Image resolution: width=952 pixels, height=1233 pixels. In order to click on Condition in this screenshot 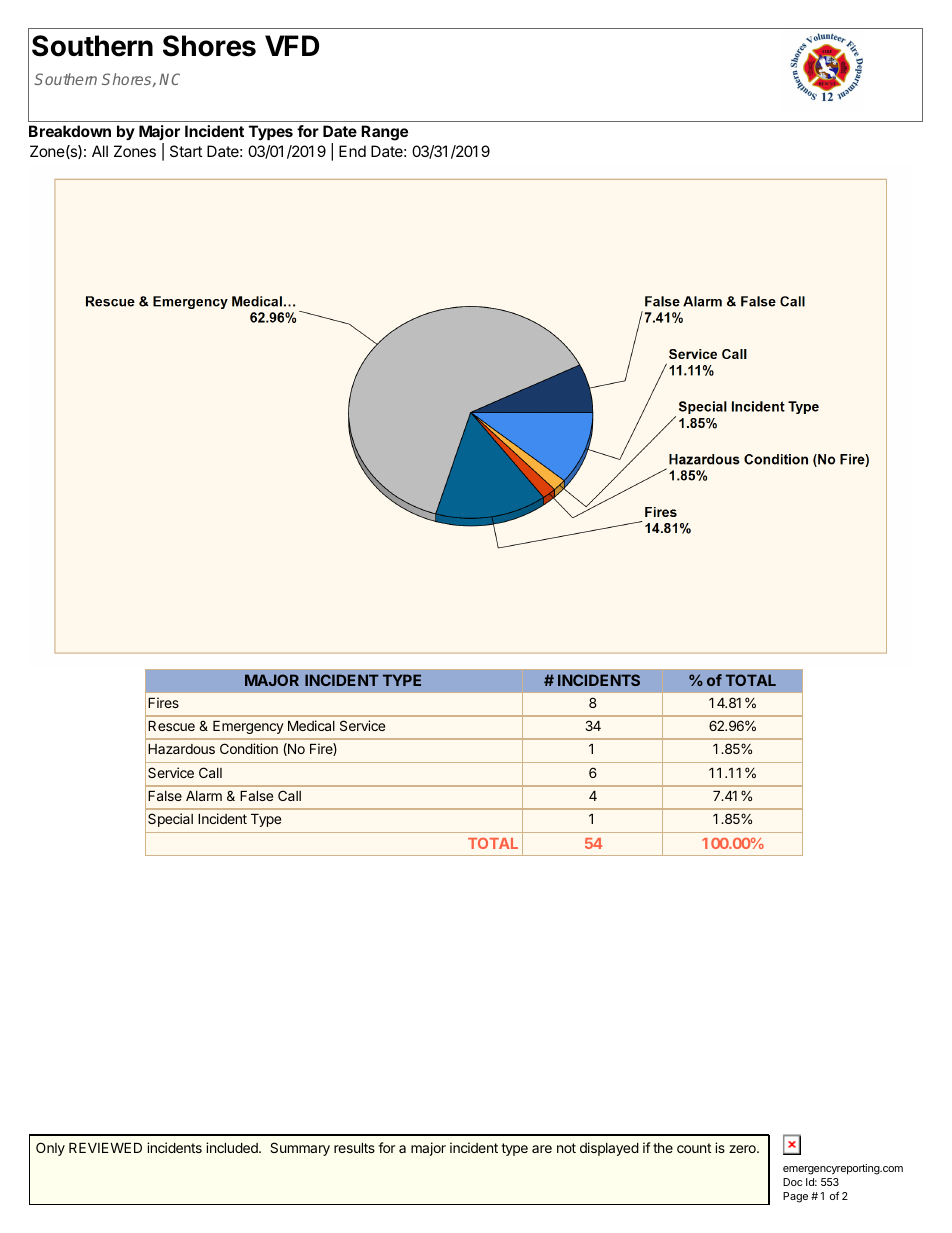, I will do `click(249, 748)`.
